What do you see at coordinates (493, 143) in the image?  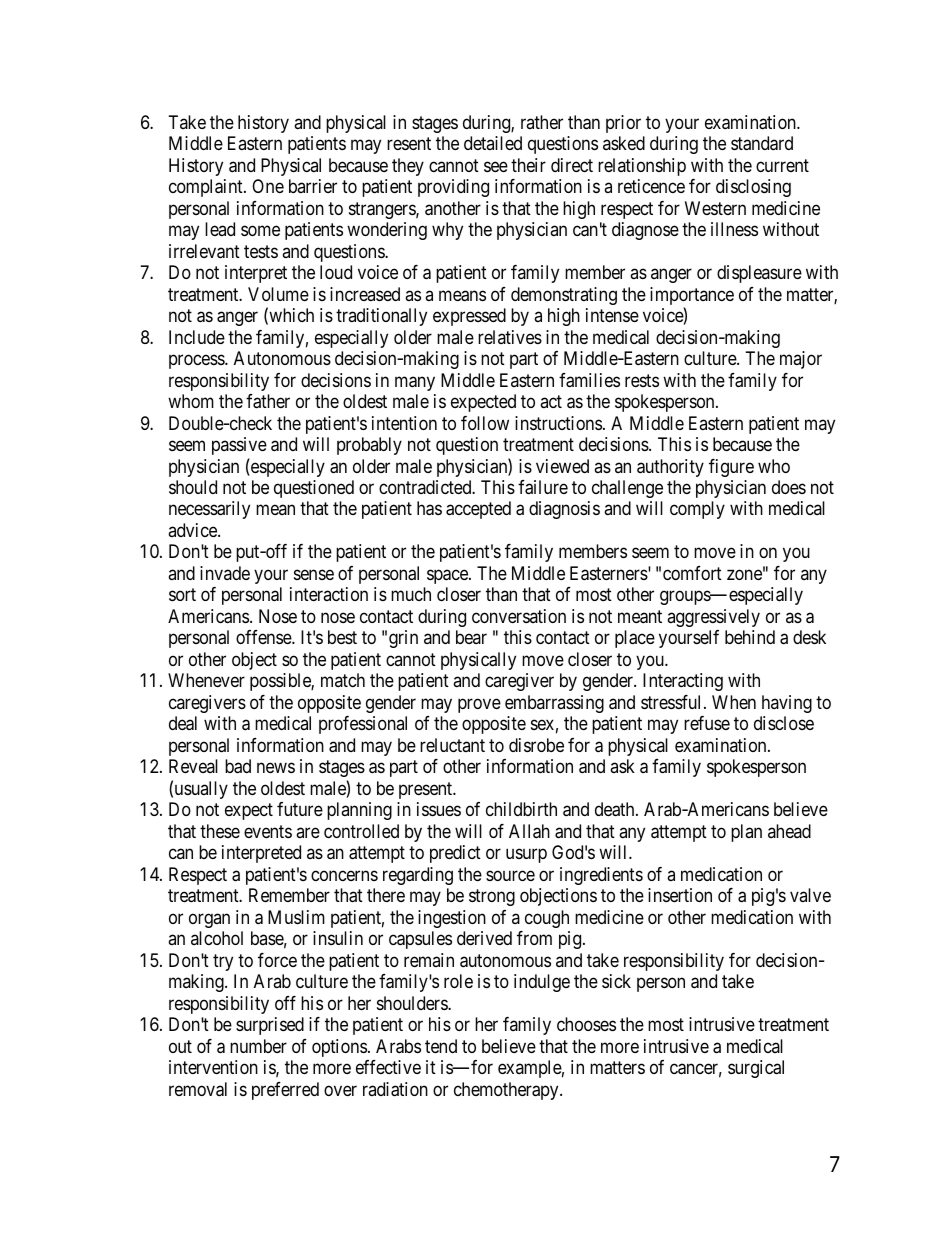 I see `detailed` at bounding box center [493, 143].
